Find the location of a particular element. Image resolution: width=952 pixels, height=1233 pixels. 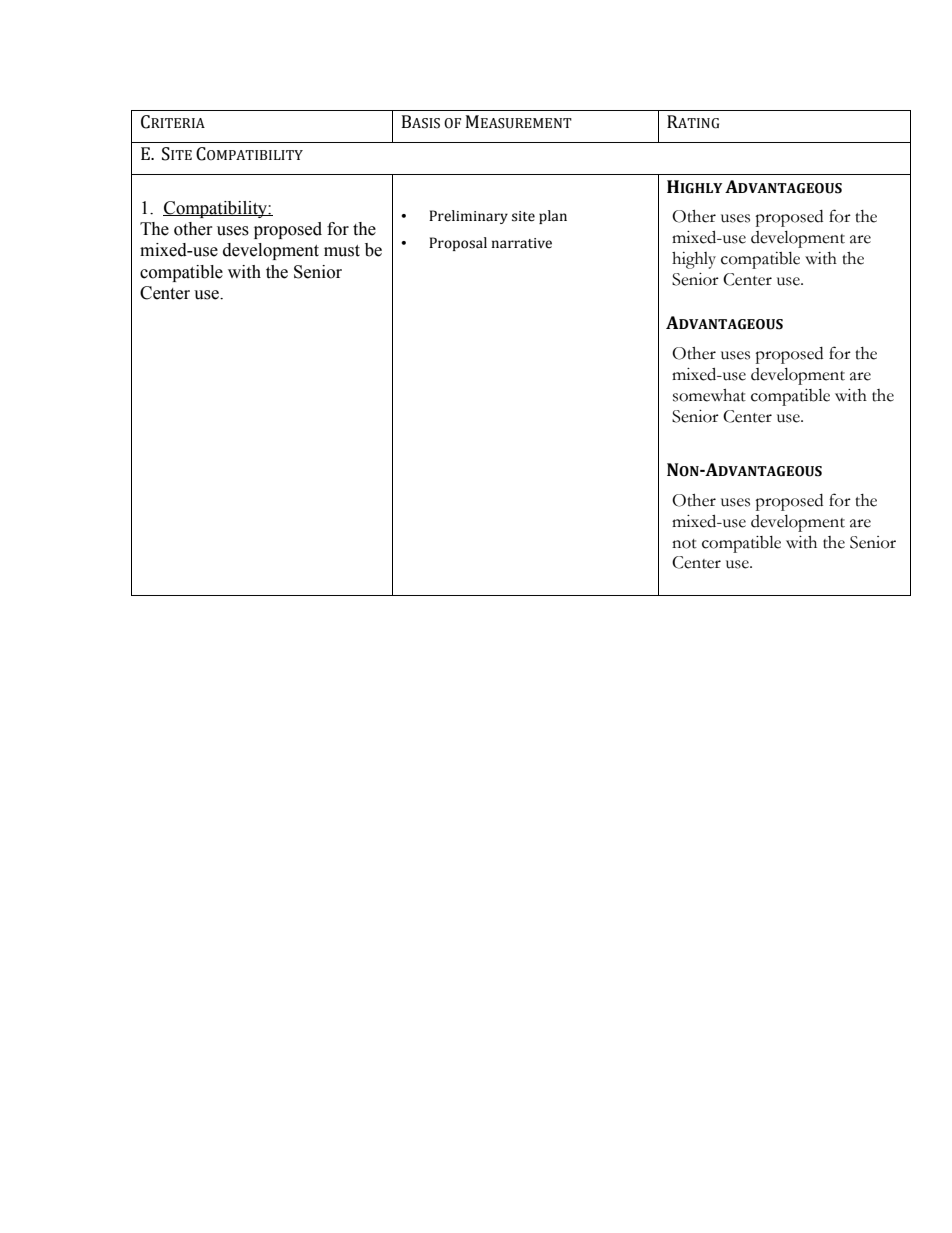

narrative is located at coordinates (522, 243).
